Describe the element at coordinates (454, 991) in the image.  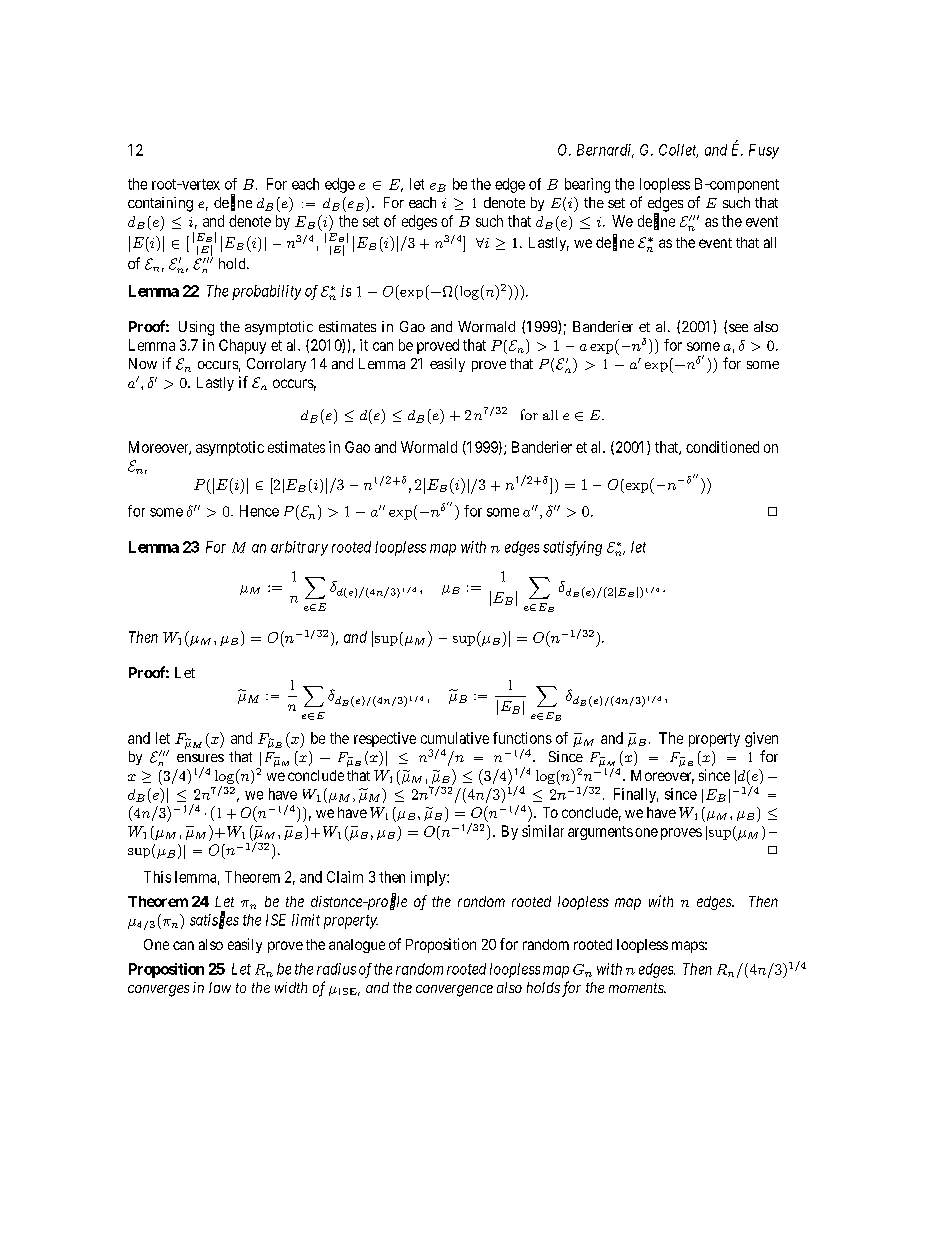
I see `convergence` at that location.
